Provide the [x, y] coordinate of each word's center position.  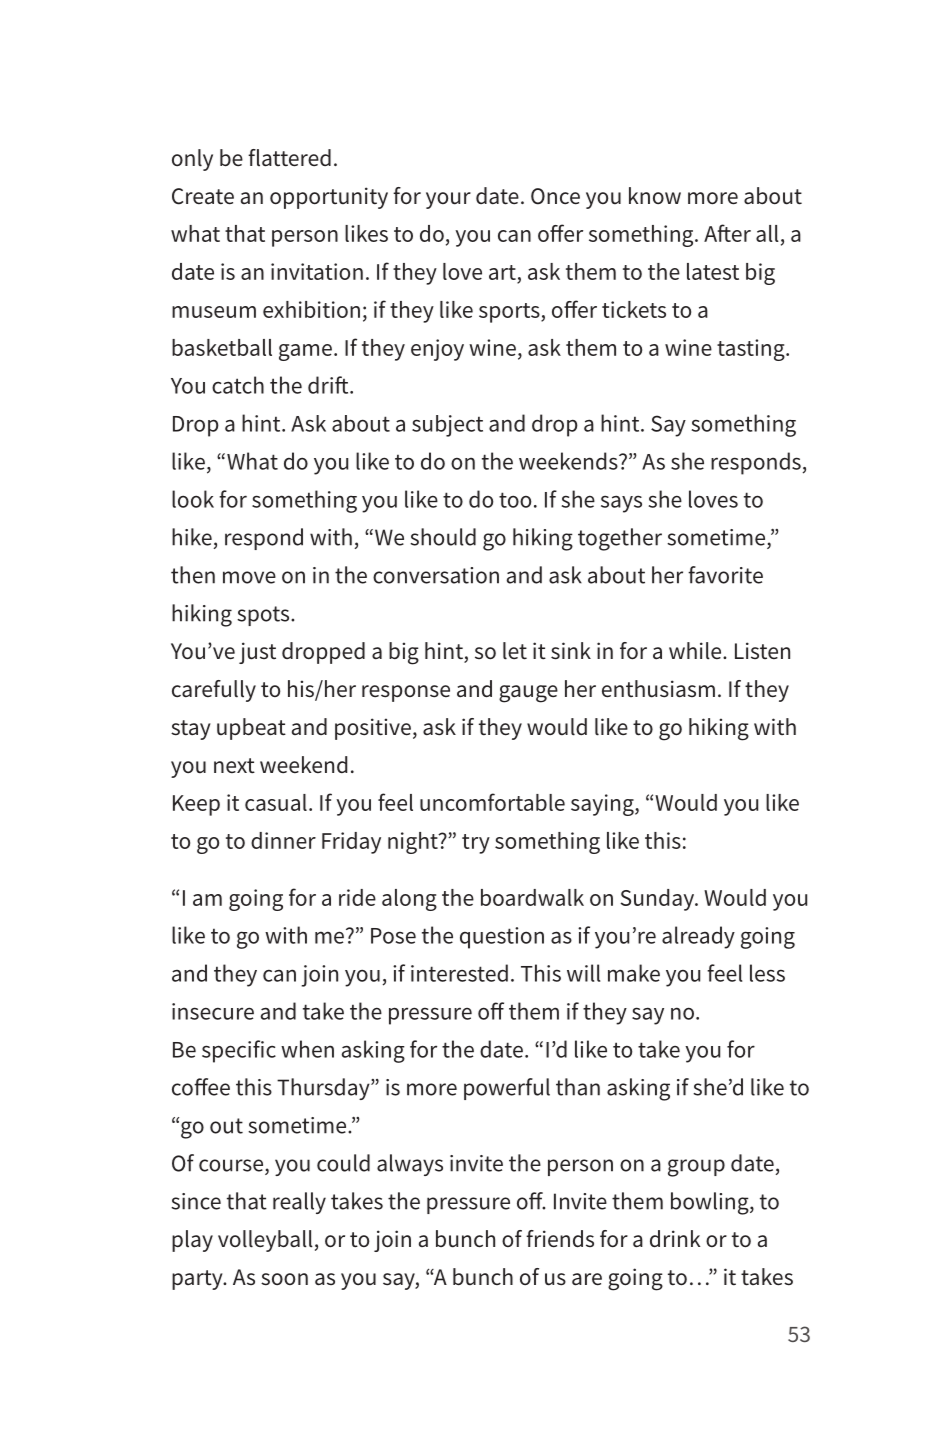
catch [238, 385]
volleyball [265, 1241]
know [655, 195]
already [698, 937]
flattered [289, 158]
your [448, 200]
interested [459, 973]
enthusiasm [658, 689]
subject [447, 426]
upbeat [251, 729]
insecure [213, 1011]
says [621, 504]
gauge [528, 694]
